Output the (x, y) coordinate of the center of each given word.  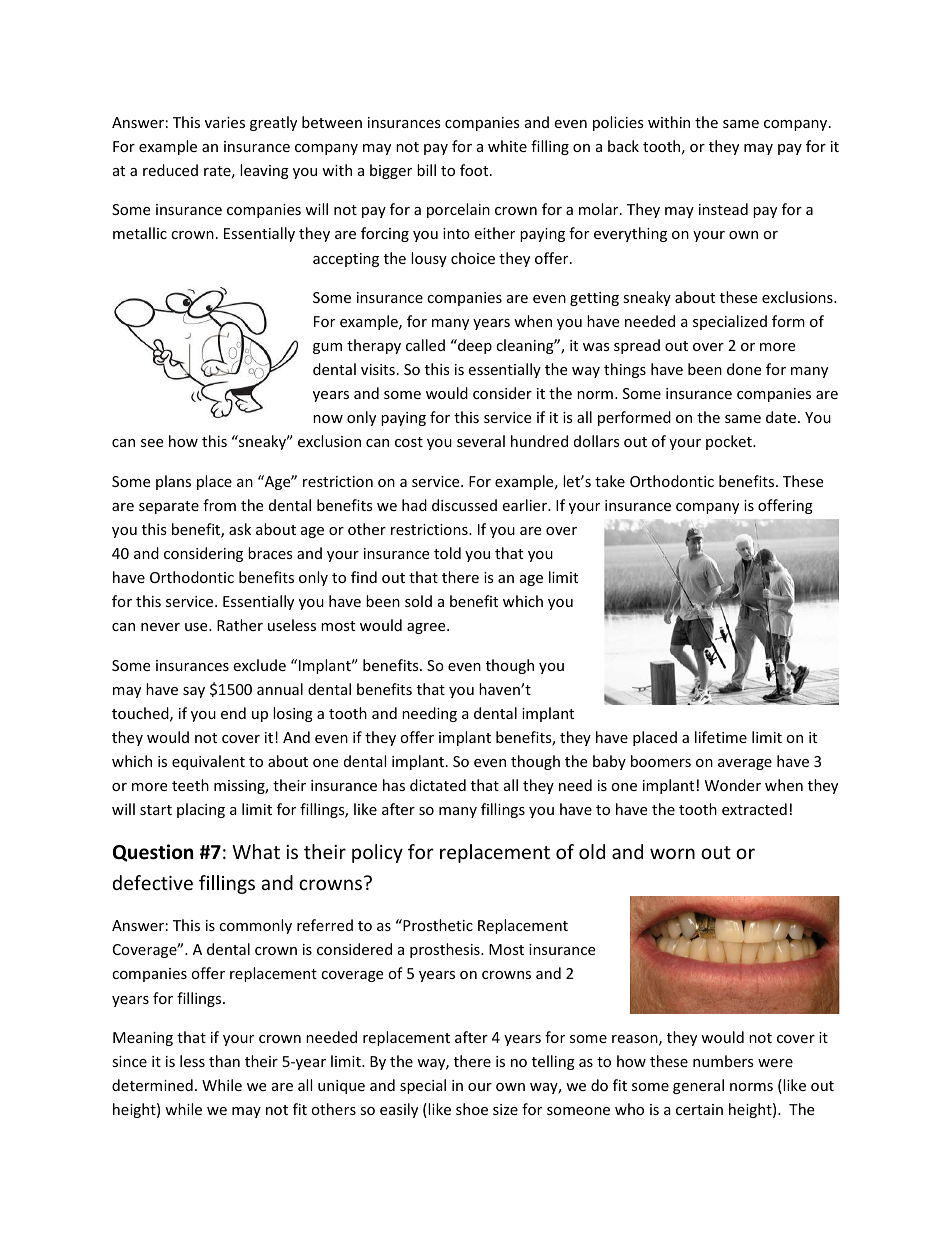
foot (475, 170)
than (224, 1061)
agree (427, 628)
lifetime (721, 737)
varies (225, 122)
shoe (472, 1109)
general (698, 1086)
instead (723, 209)
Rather (240, 625)
